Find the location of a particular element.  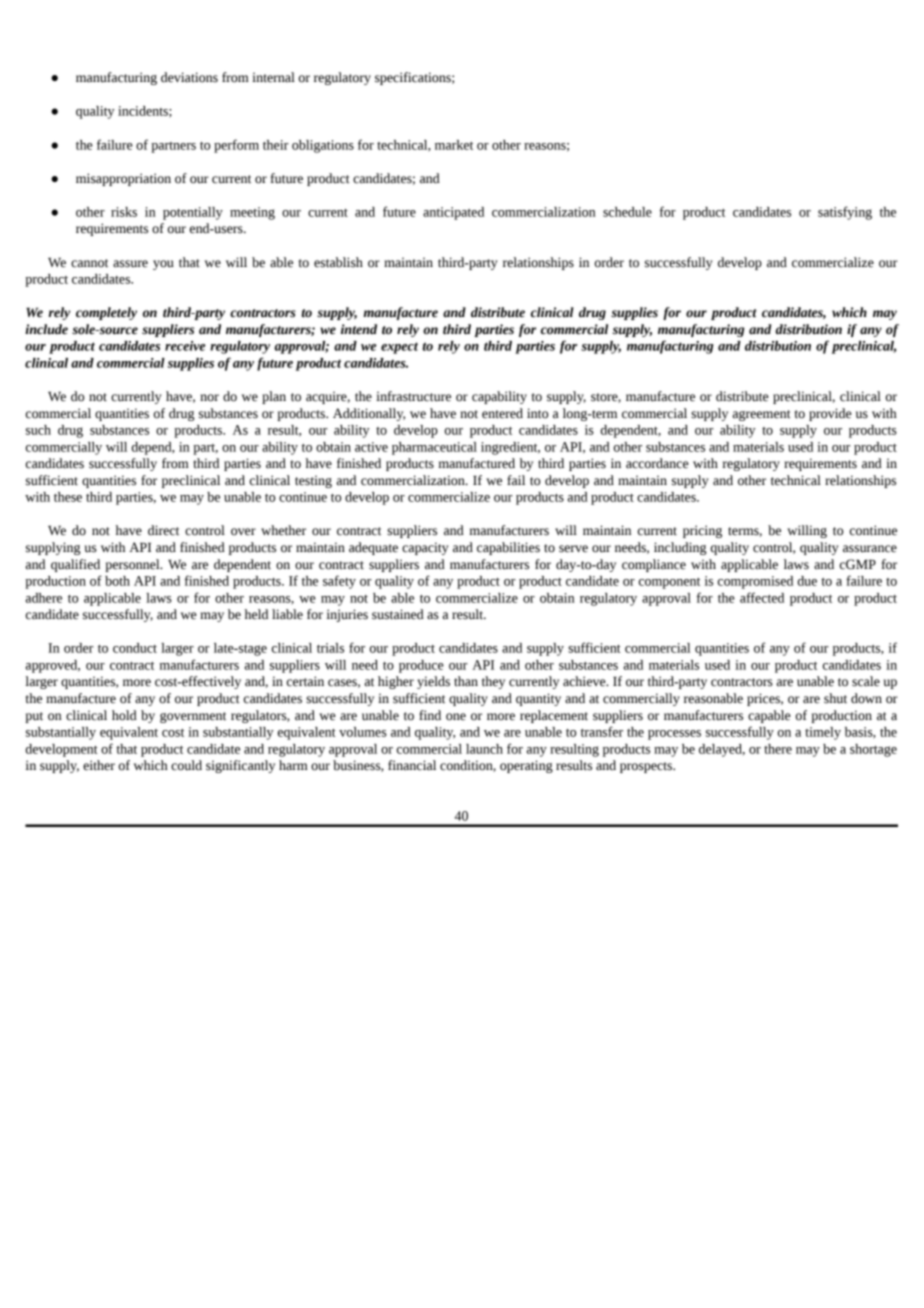

affected is located at coordinates (762, 597).
